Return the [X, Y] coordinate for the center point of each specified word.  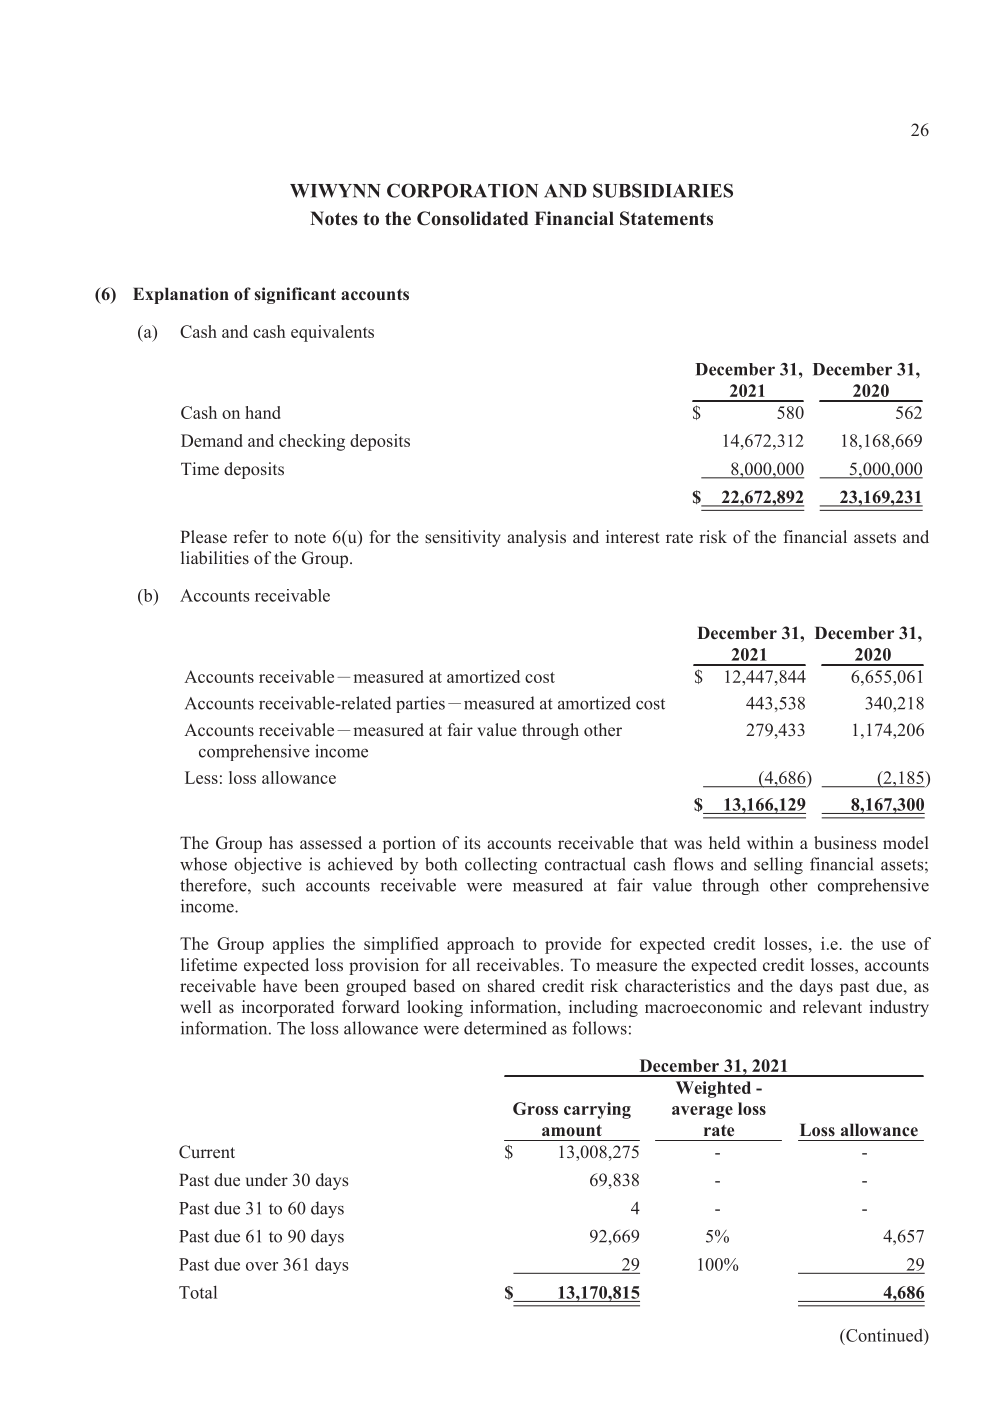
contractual [585, 864]
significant [295, 295]
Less [201, 777]
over [262, 1266]
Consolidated [472, 218]
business [845, 843]
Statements [666, 218]
